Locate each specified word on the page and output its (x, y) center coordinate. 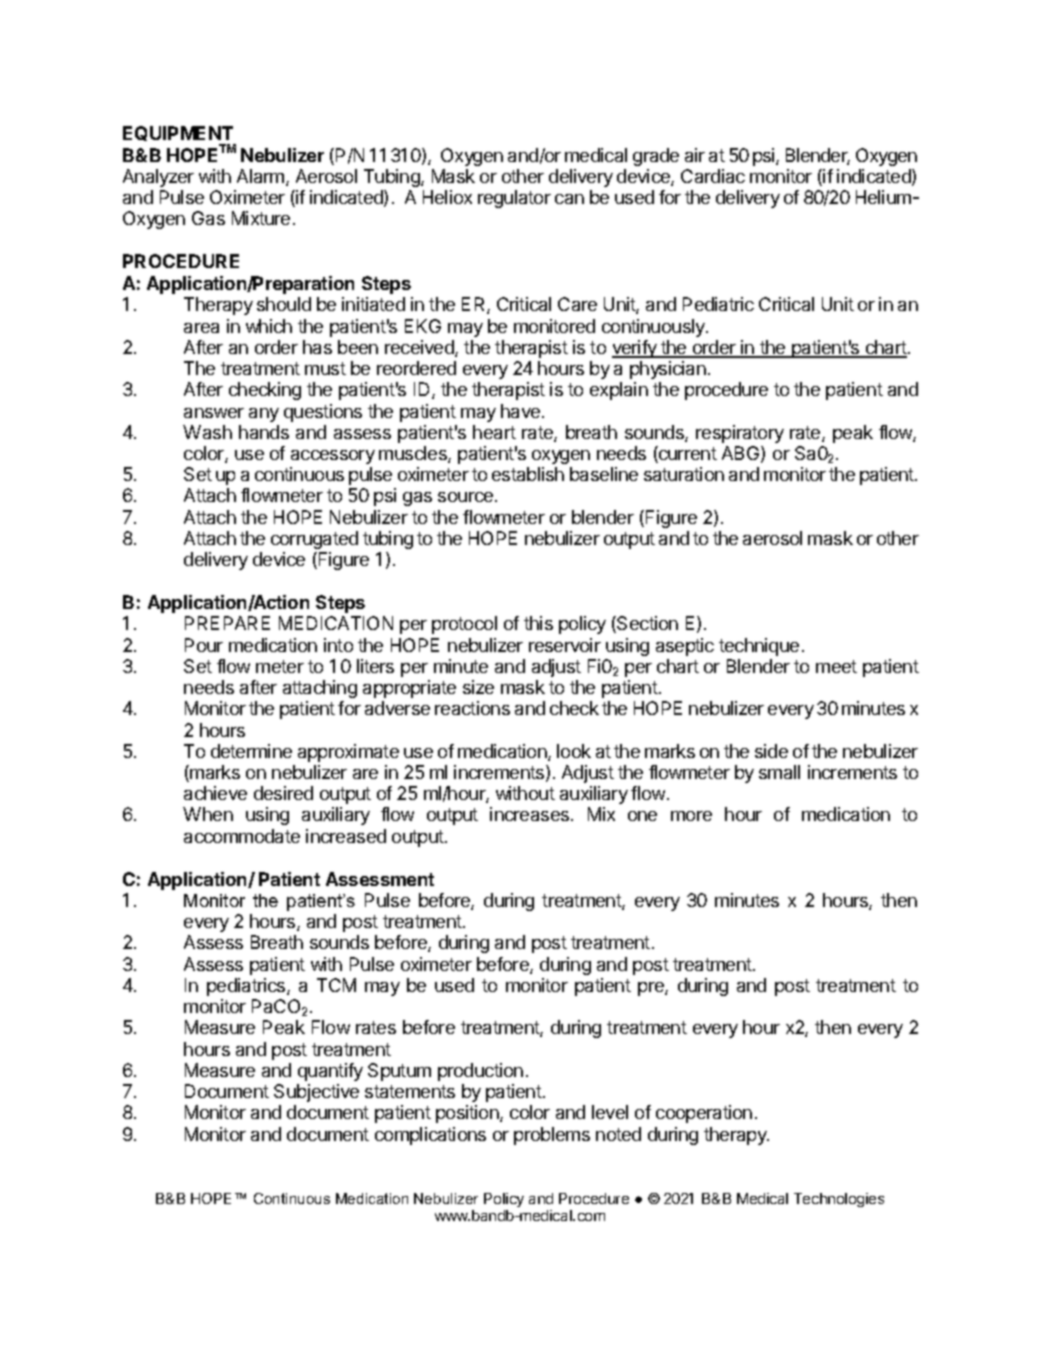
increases (531, 814)
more (691, 816)
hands (264, 432)
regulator (514, 199)
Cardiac (713, 176)
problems (552, 1136)
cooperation (704, 1114)
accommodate (242, 836)
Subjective (316, 1093)
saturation (684, 474)
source (467, 497)
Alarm (262, 177)
